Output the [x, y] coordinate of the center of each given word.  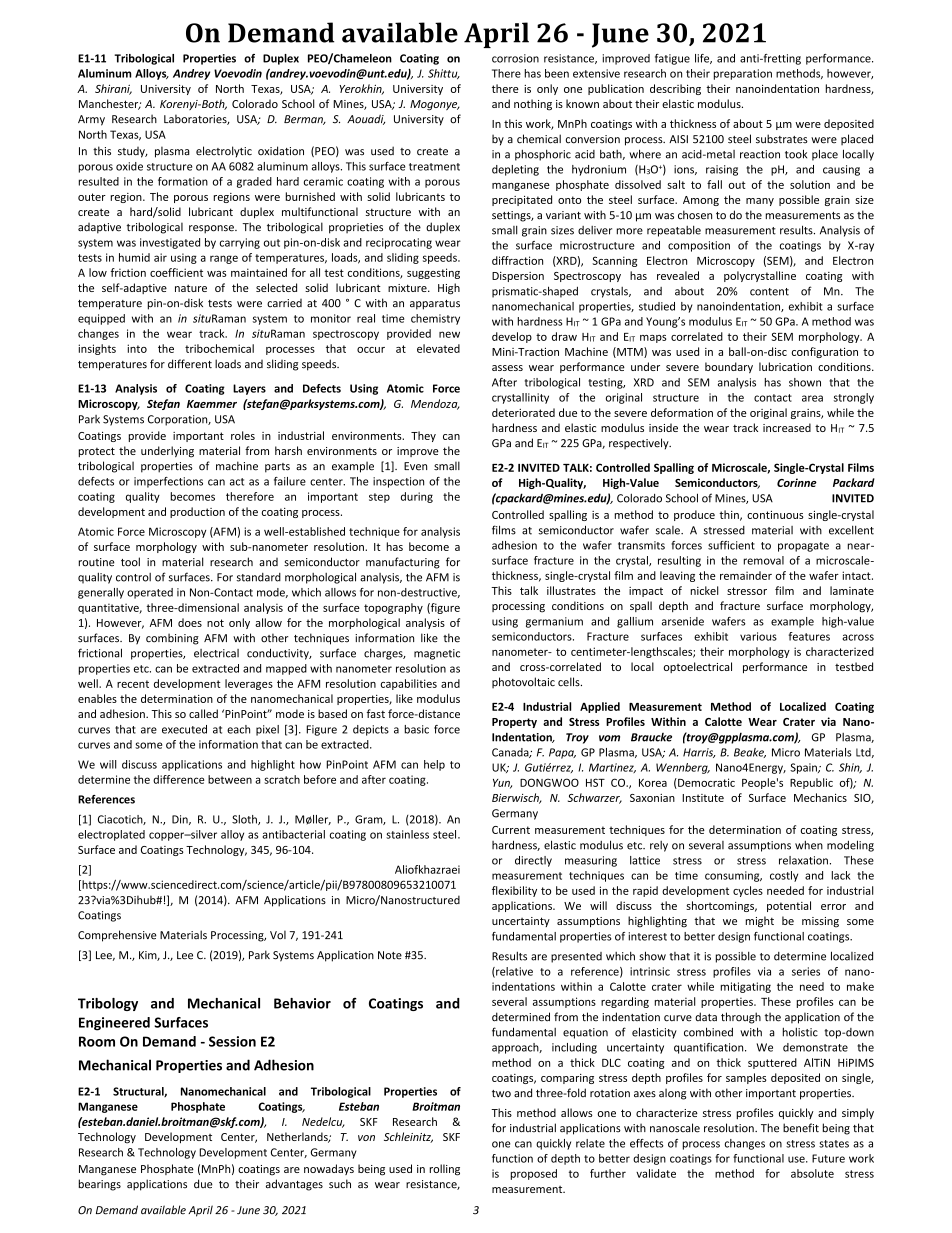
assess [507, 368]
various [758, 636]
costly [784, 876]
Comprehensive [117, 936]
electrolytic [224, 152]
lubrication [785, 366]
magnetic [437, 654]
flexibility [514, 891]
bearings [100, 1185]
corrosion [515, 58]
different [190, 364]
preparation [743, 74]
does [190, 622]
